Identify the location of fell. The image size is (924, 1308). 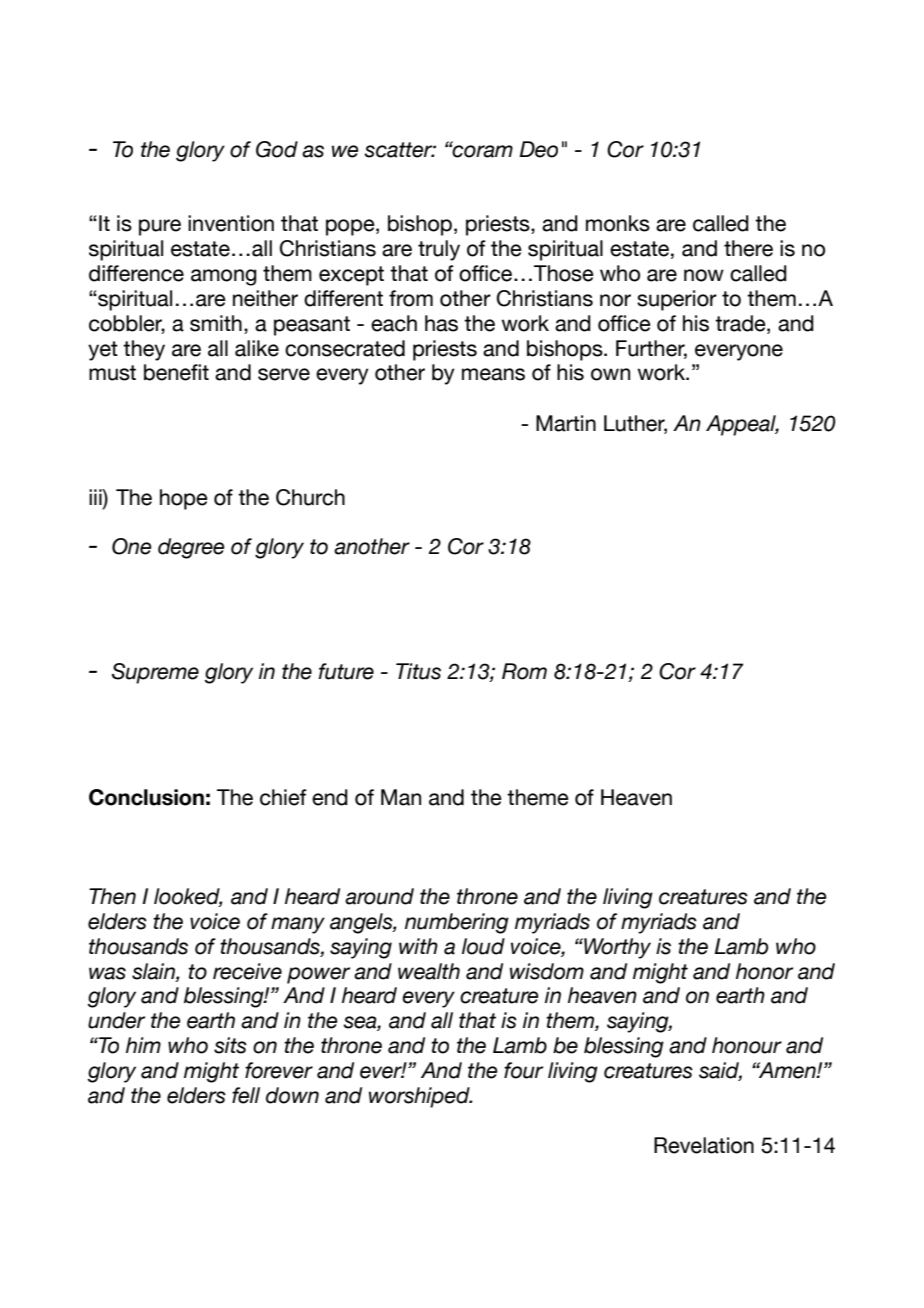
(246, 1095).
